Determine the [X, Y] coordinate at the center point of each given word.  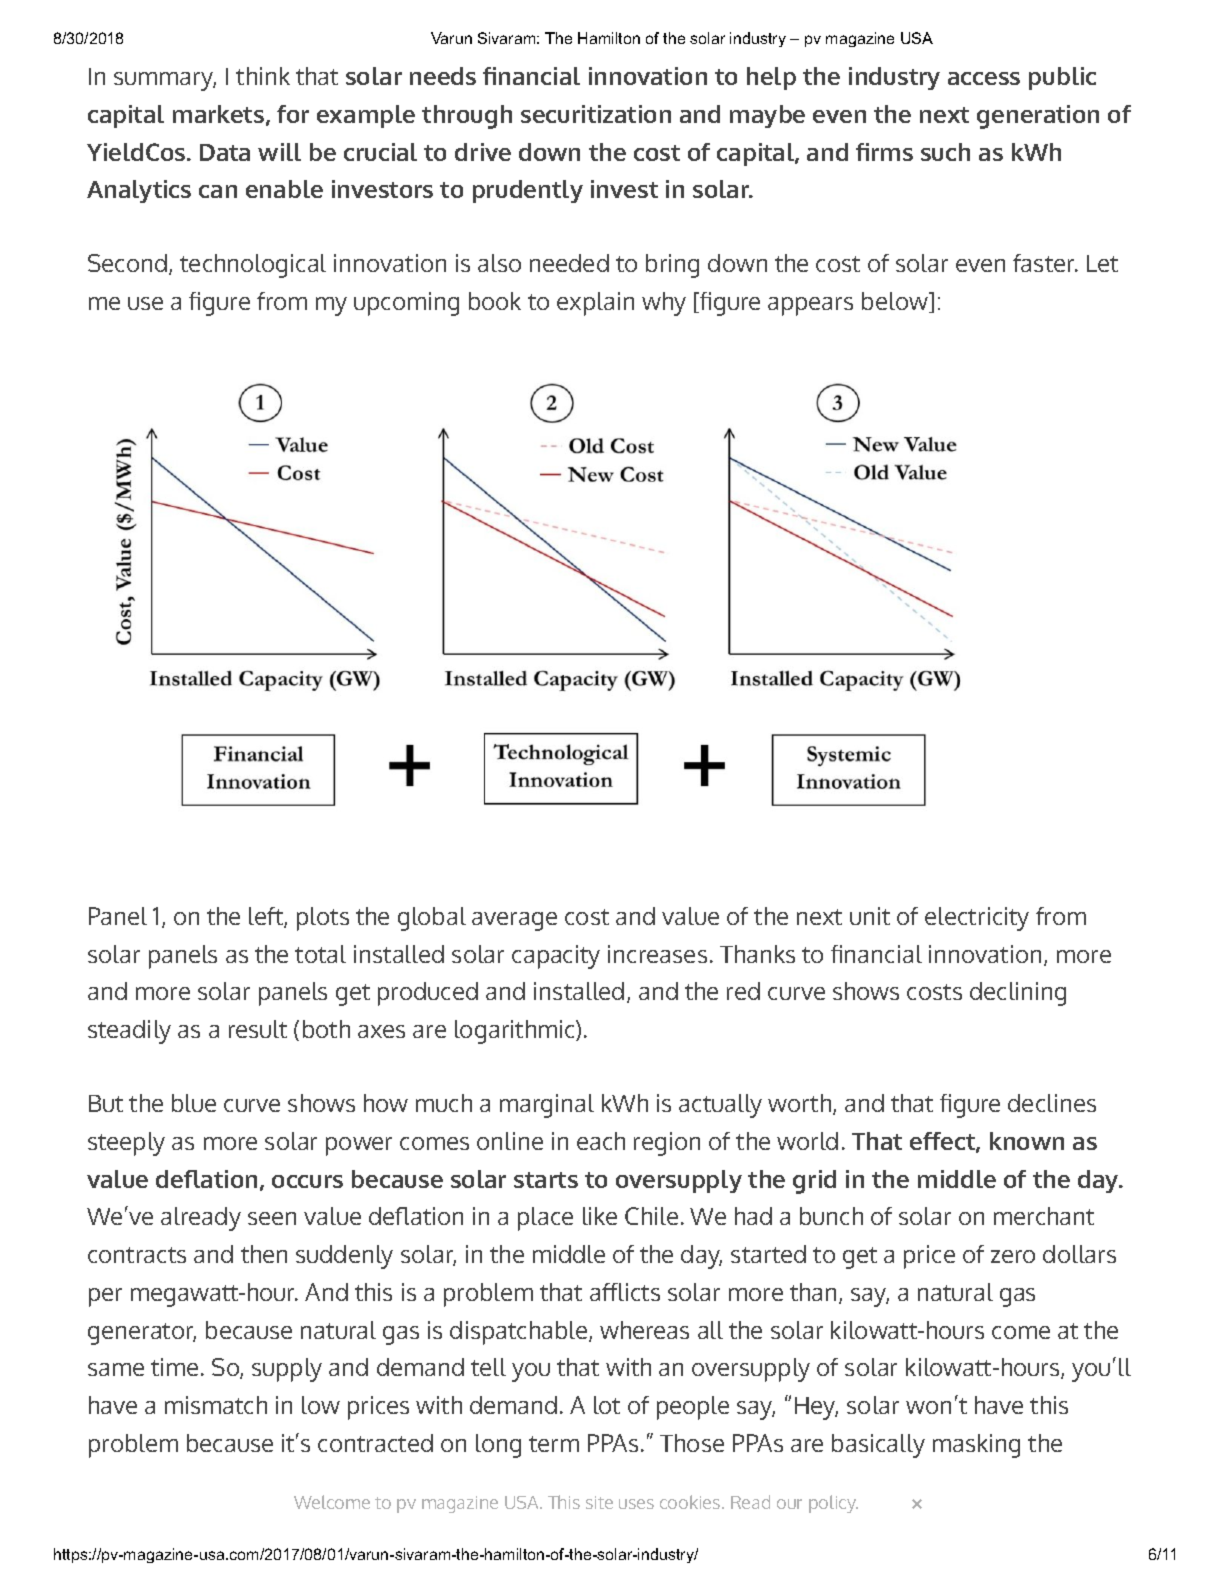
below [896, 302]
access [984, 78]
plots [323, 919]
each [601, 1141]
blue [194, 1103]
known [1027, 1141]
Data [225, 152]
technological [253, 266]
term [554, 1444]
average [514, 921]
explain [595, 304]
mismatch [216, 1405]
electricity [977, 919]
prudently [528, 191]
